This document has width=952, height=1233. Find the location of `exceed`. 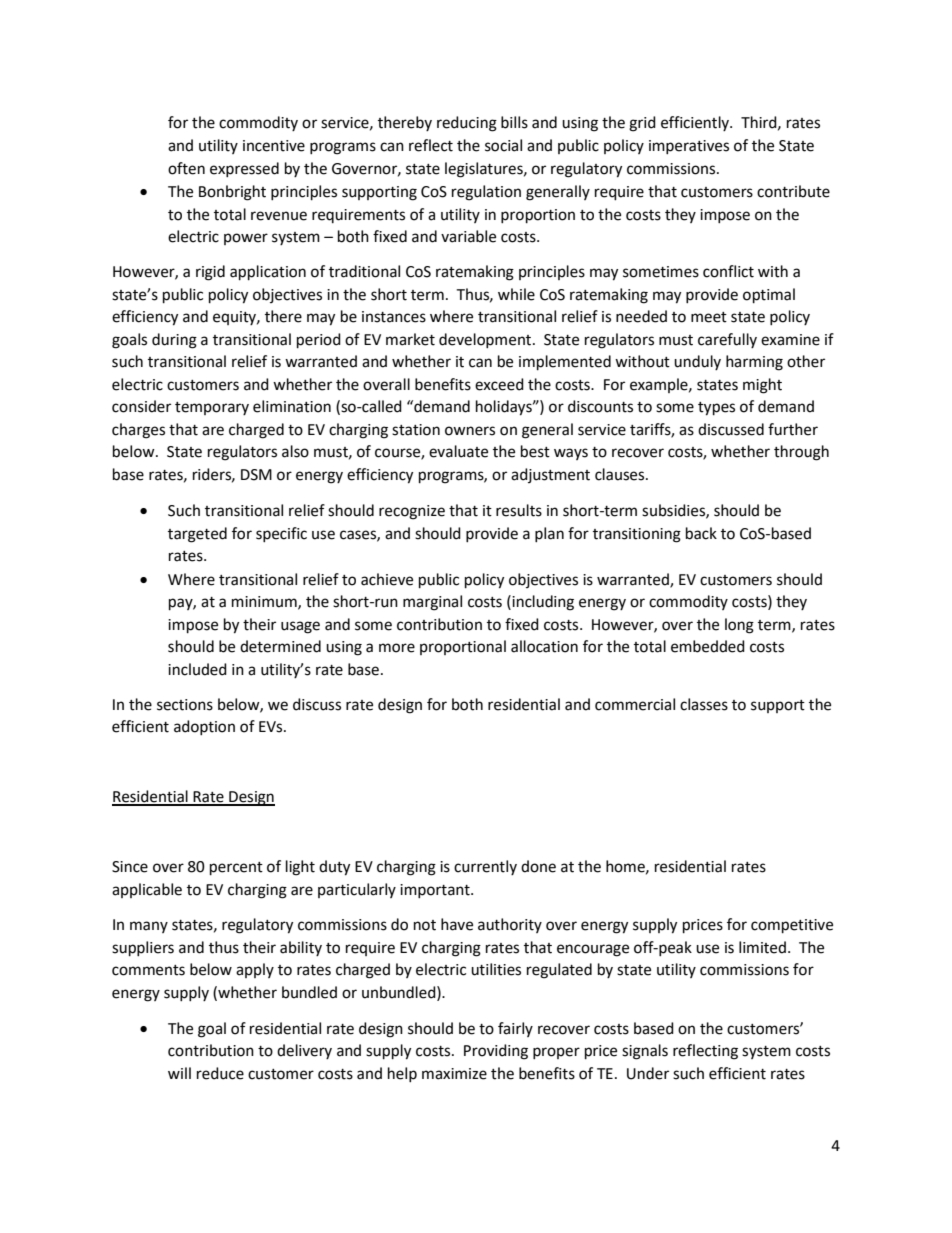

exceed is located at coordinates (499, 384).
